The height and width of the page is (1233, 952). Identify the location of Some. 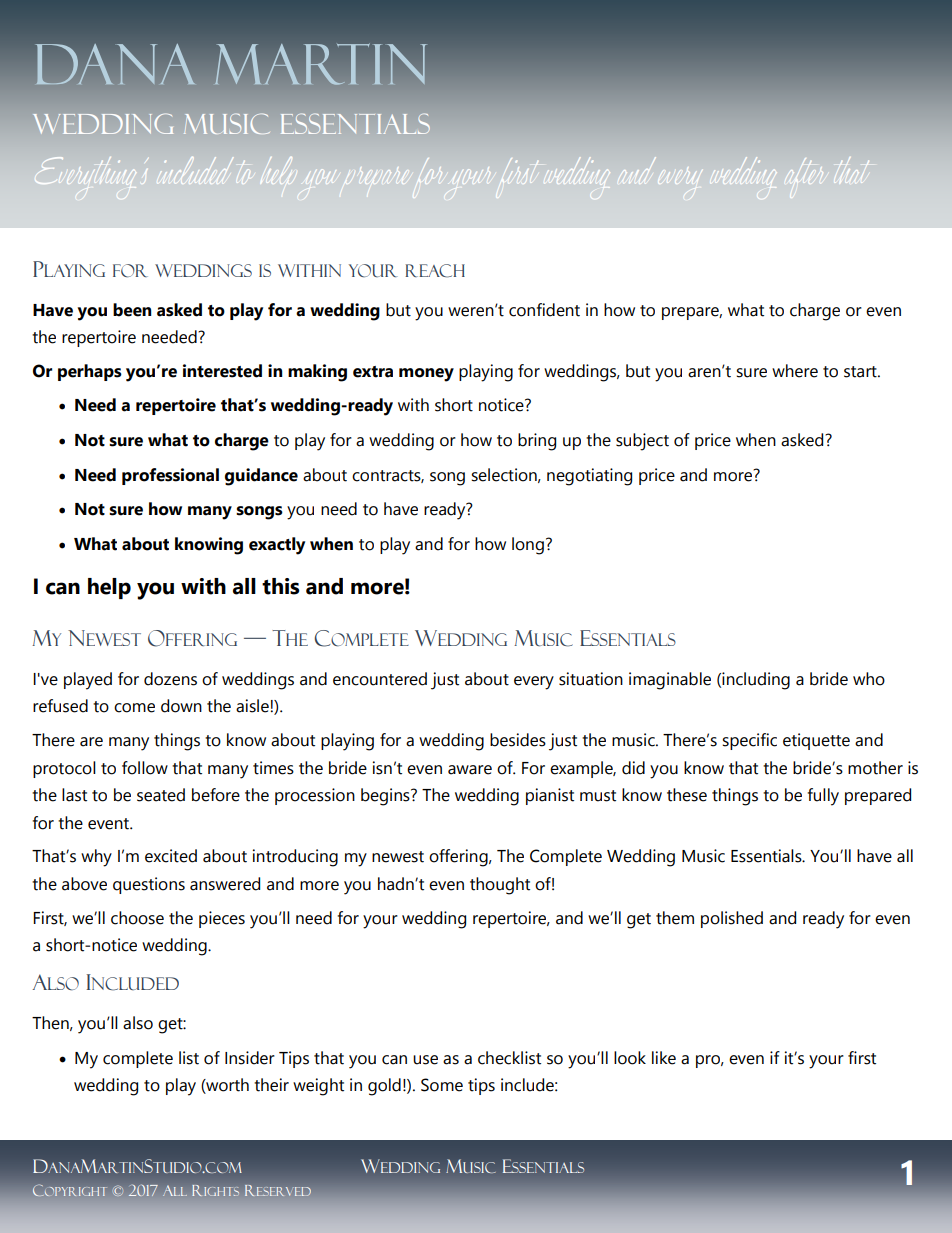
(442, 1085).
